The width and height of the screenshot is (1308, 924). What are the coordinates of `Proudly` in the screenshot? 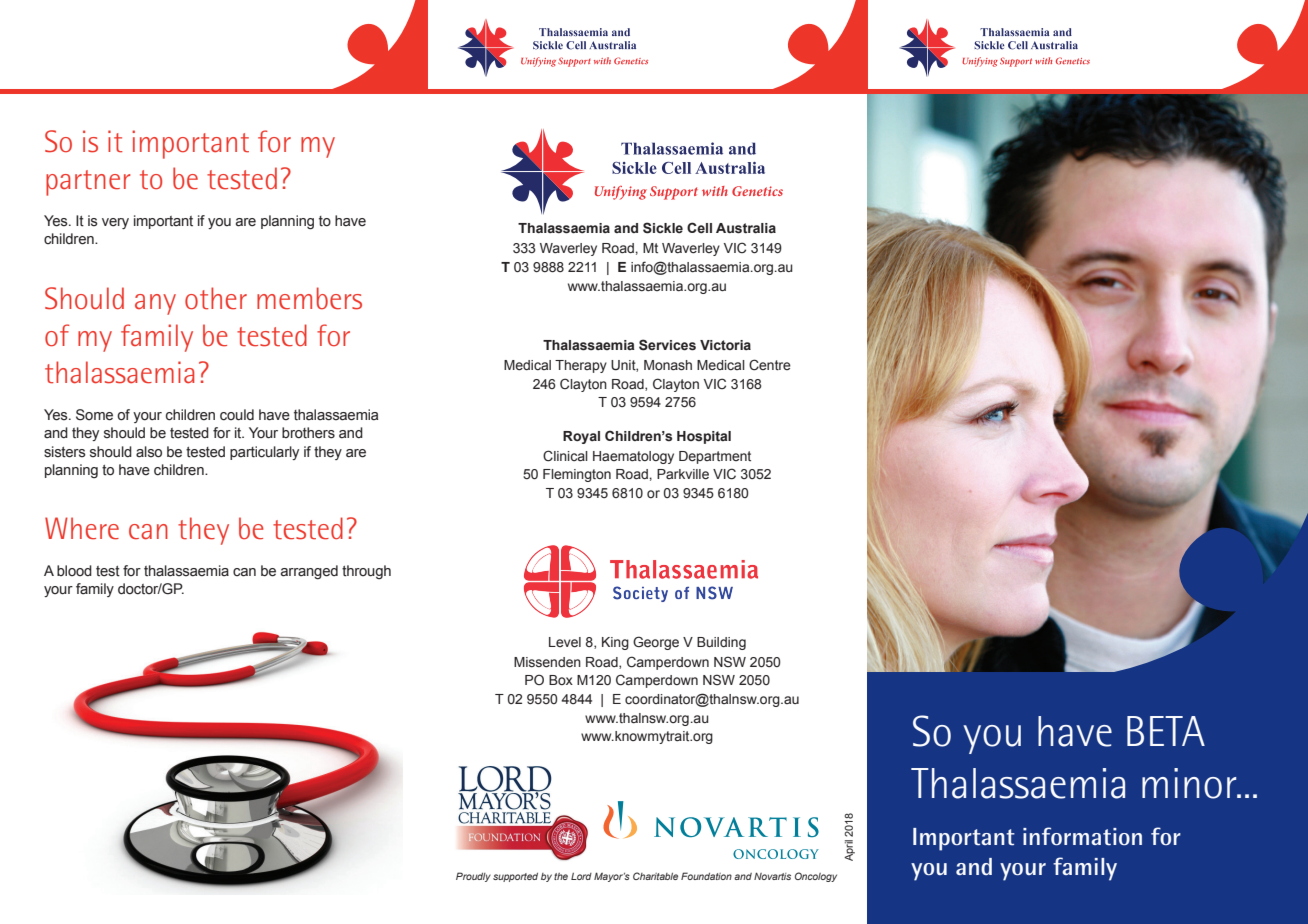 It's located at (473, 877).
